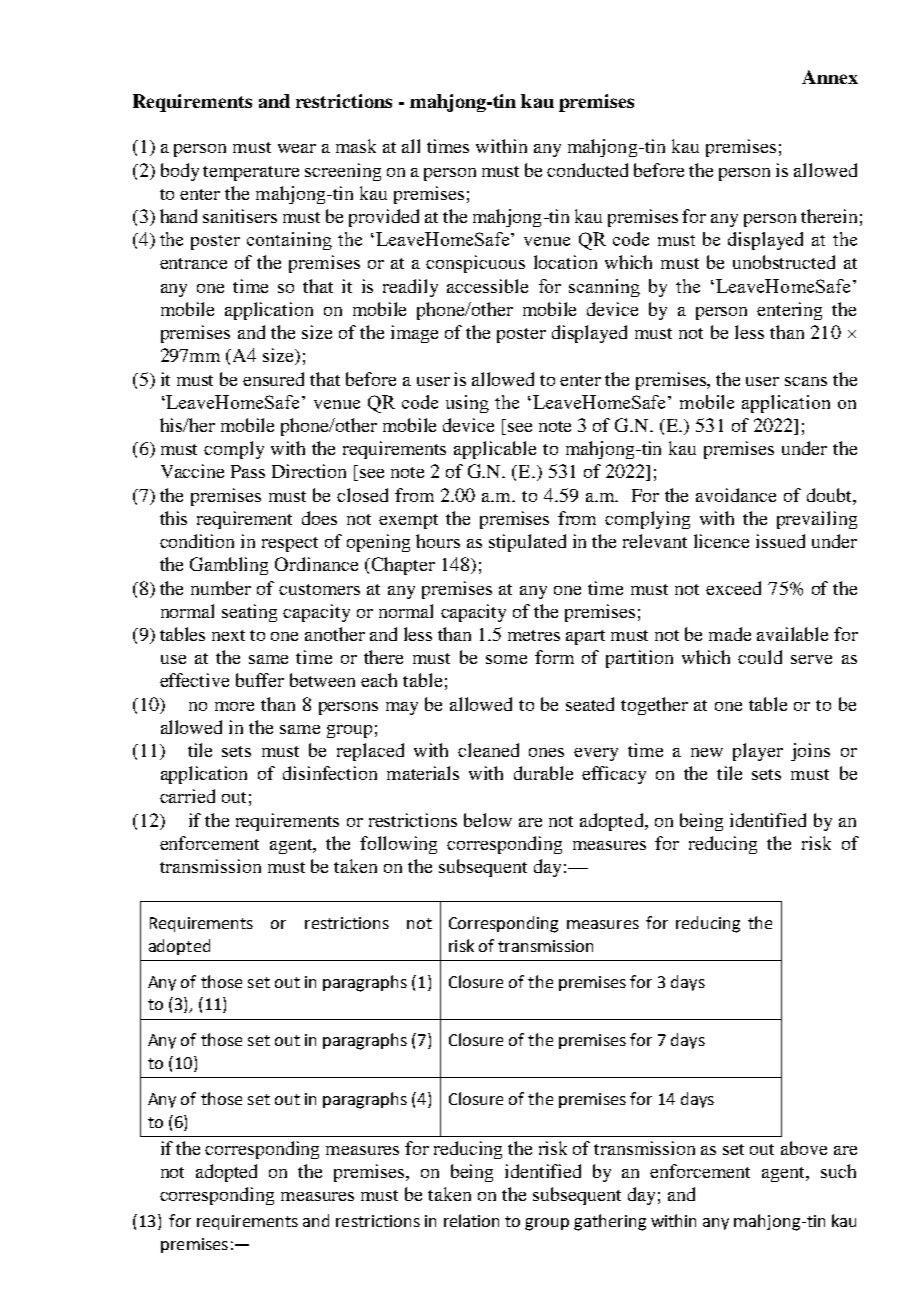 The height and width of the screenshot is (1307, 924). I want to click on above, so click(804, 1148).
